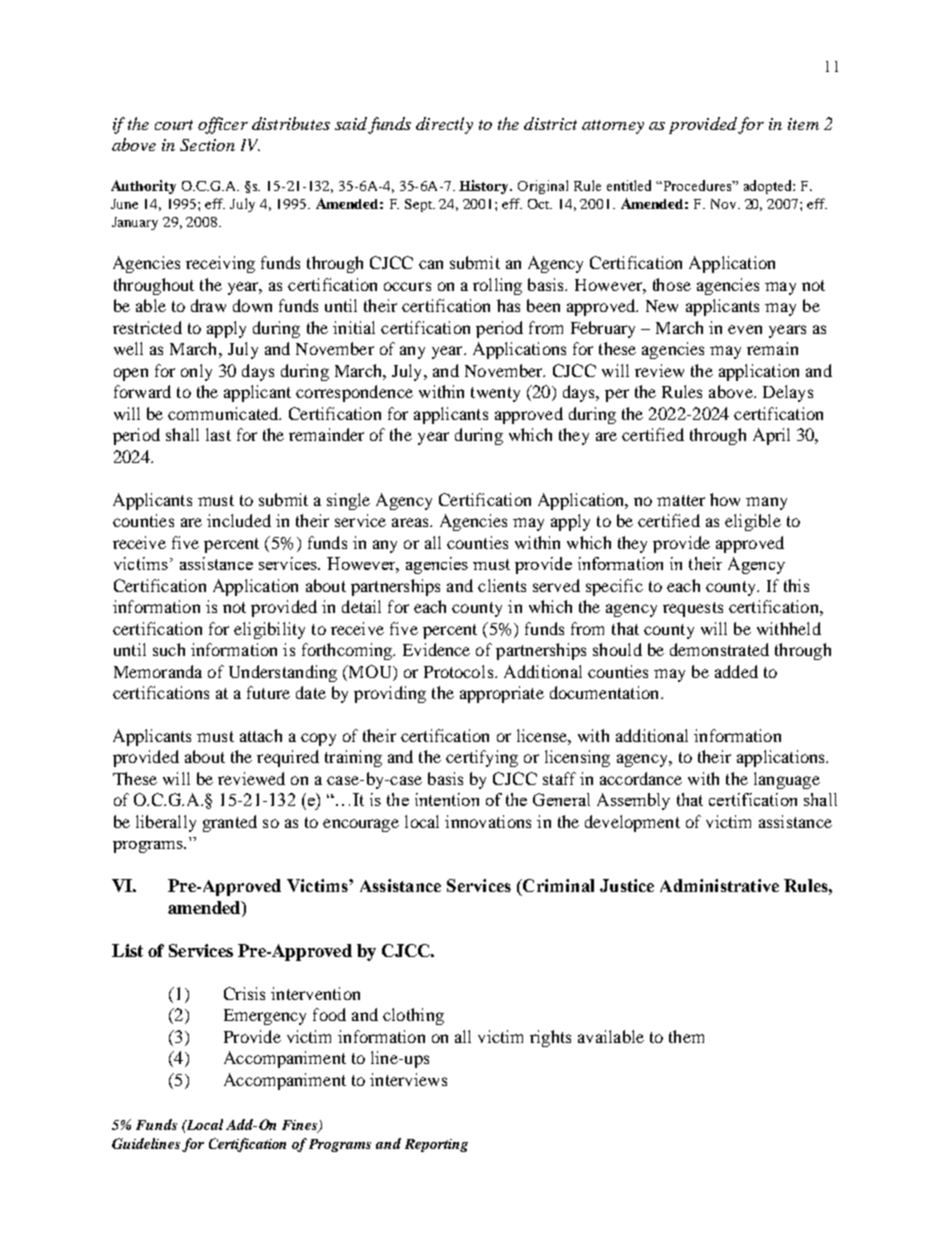 This screenshot has width=952, height=1233. What do you see at coordinates (719, 885) in the screenshot?
I see `Administrative` at bounding box center [719, 885].
